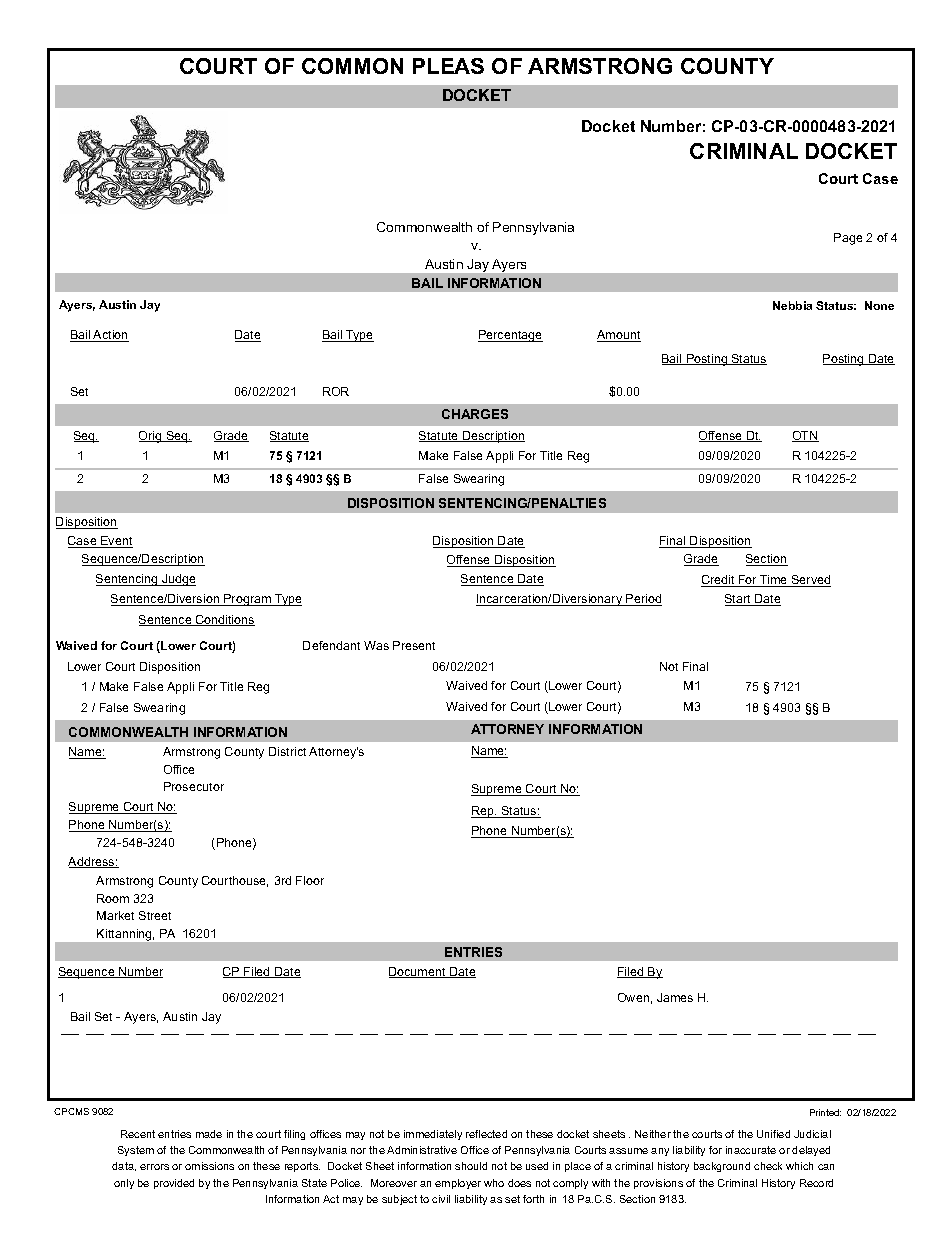  I want to click on Prosecutor, so click(194, 786).
